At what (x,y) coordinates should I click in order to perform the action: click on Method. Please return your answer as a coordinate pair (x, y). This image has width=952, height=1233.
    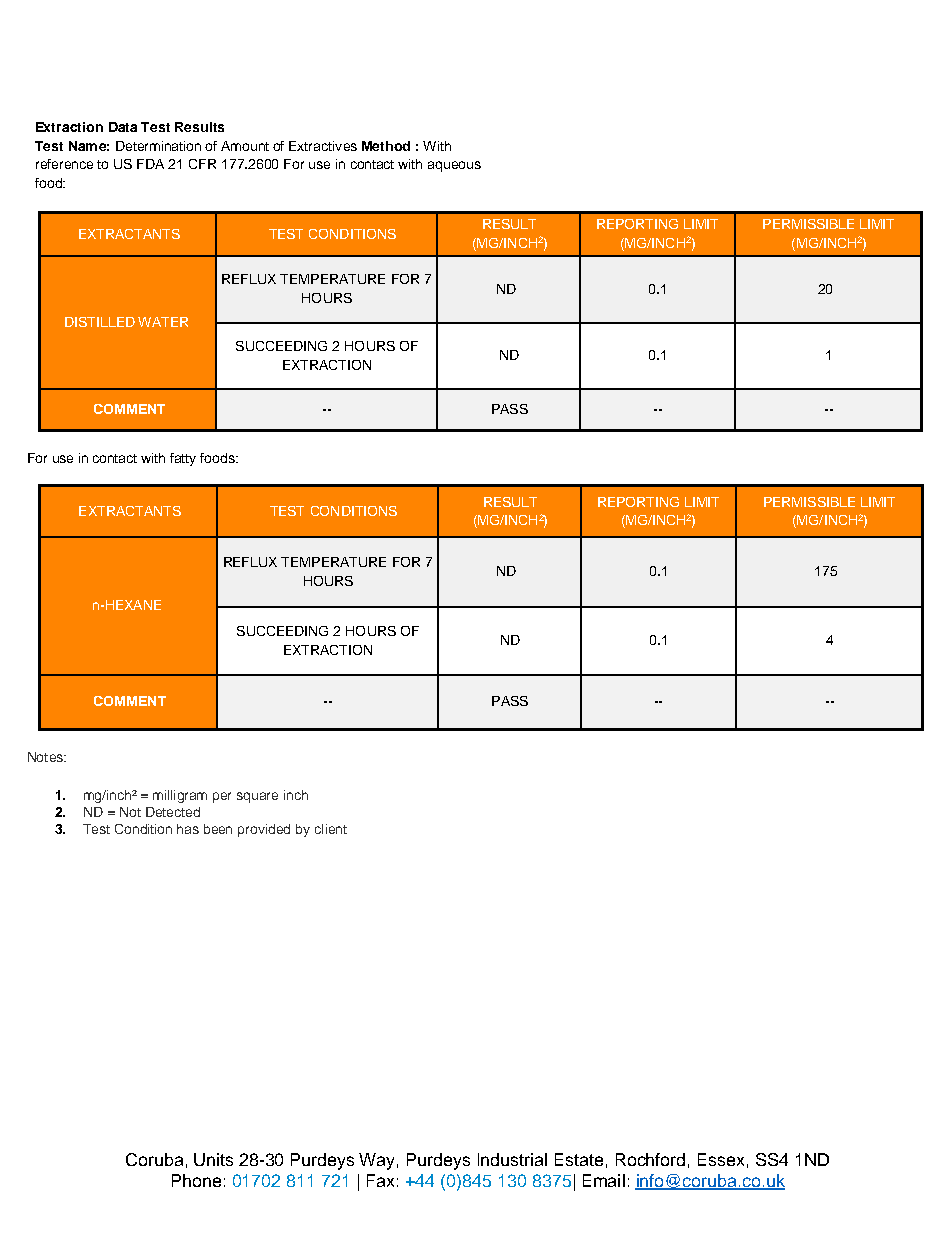
    Looking at the image, I should click on (386, 146).
